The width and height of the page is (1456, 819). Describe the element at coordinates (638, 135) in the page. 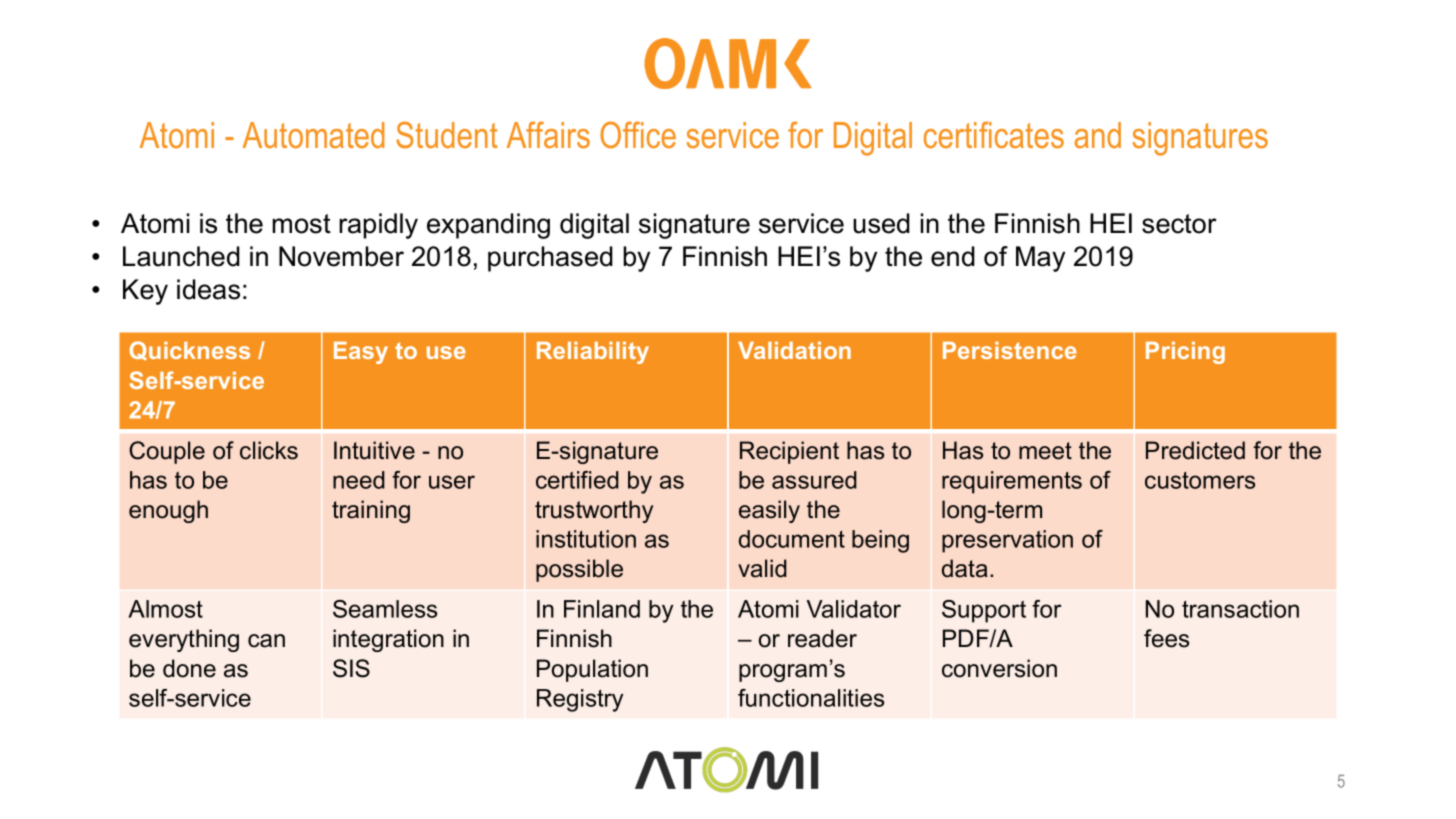

I see `Office` at that location.
